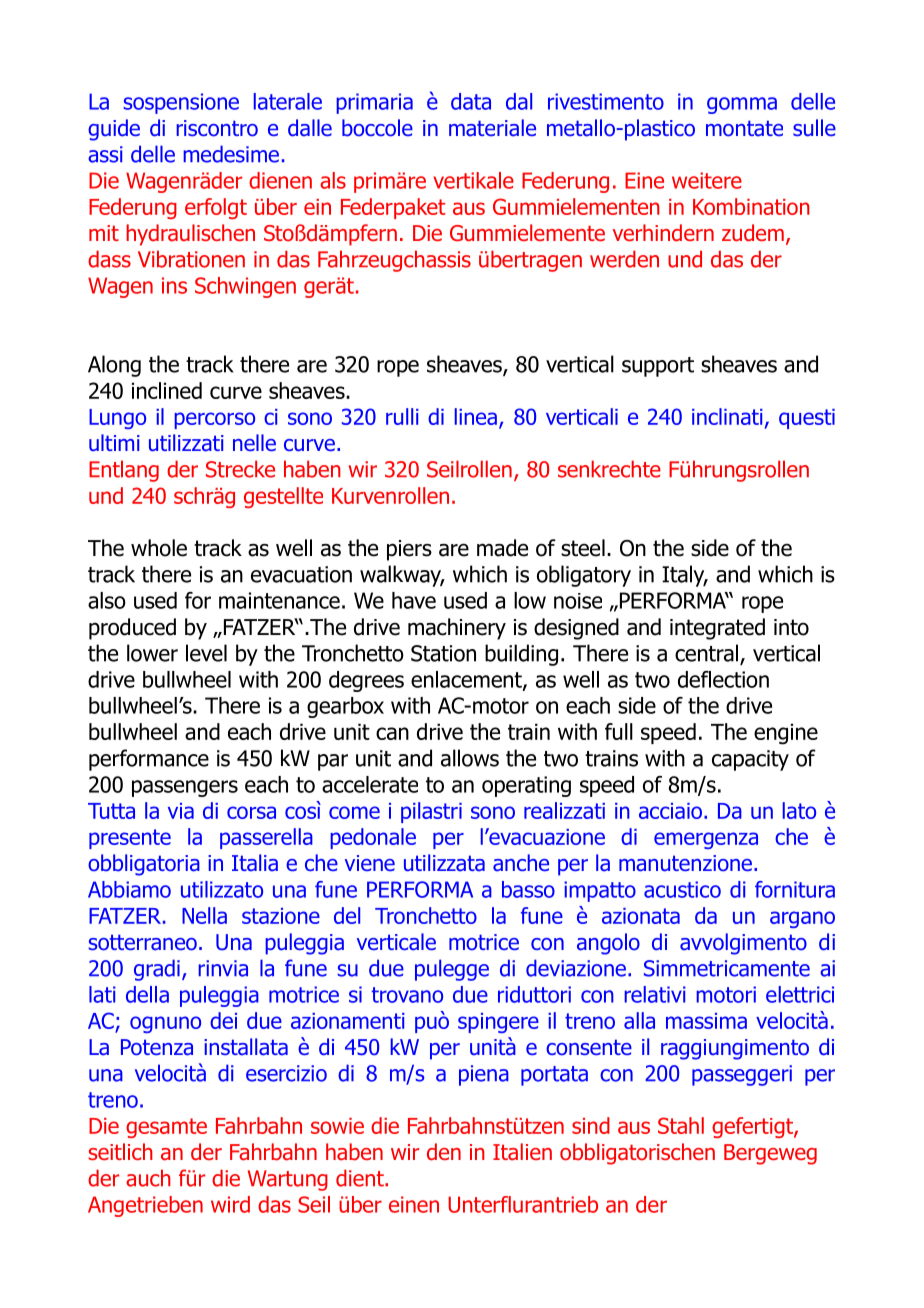 This screenshot has height=1308, width=924. I want to click on Italien, so click(522, 1152).
